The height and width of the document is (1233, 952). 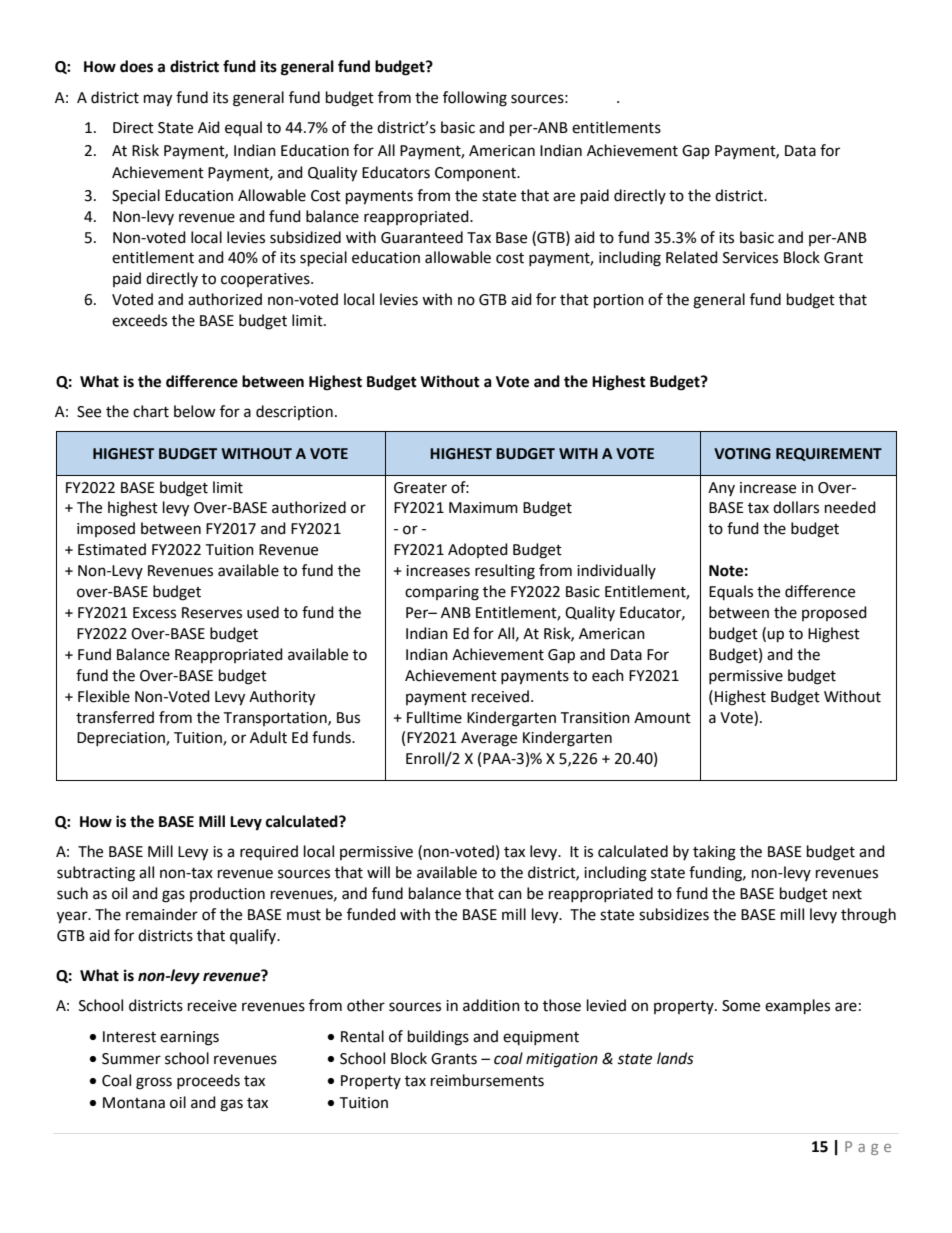 I want to click on will, so click(x=378, y=872).
